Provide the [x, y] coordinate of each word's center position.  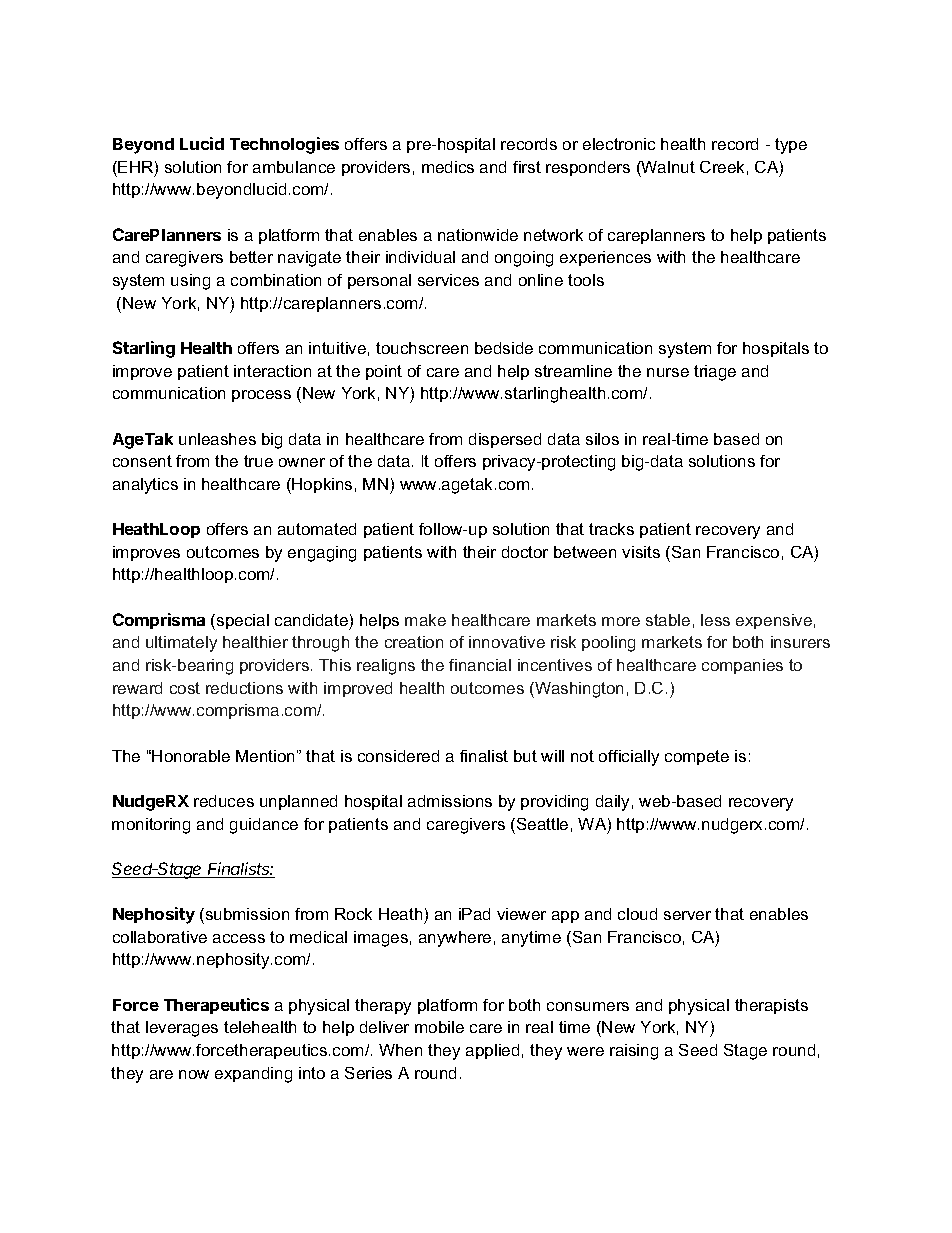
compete [697, 757]
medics [448, 167]
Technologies [284, 145]
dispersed [505, 440]
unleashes [217, 439]
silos [602, 439]
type [791, 146]
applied [492, 1051]
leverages [182, 1029]
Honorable [191, 756]
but [525, 756]
